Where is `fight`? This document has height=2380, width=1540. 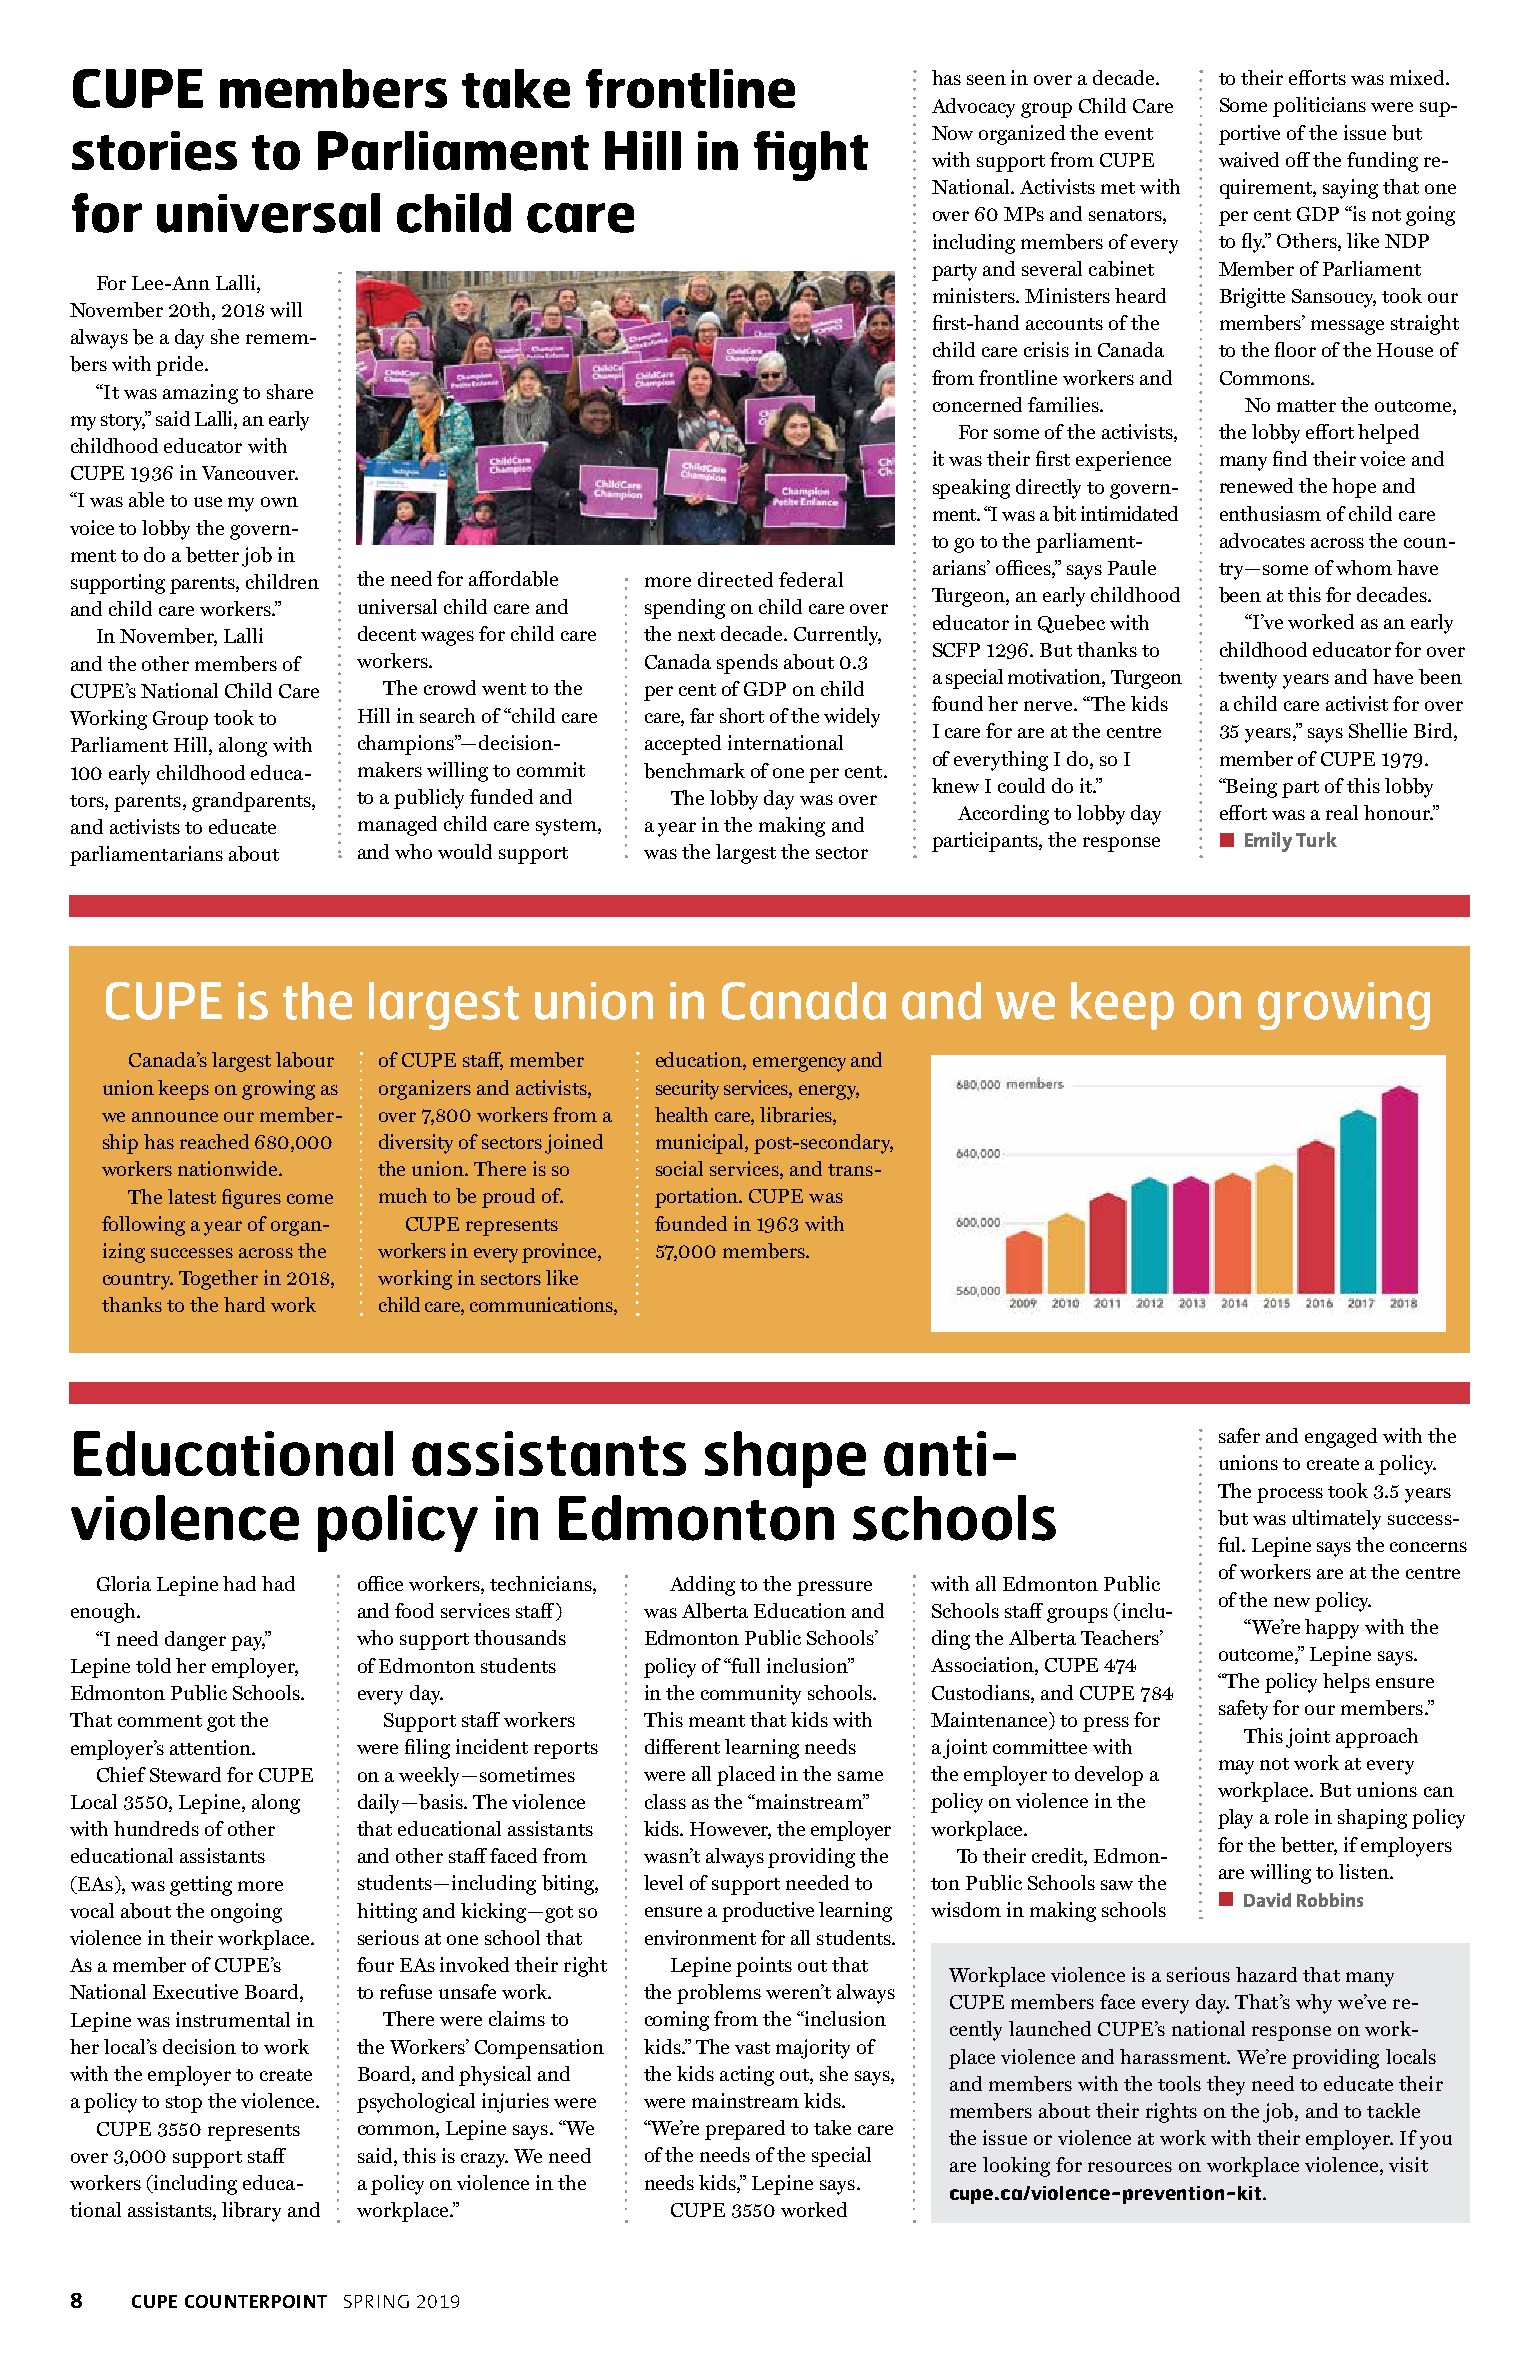 fight is located at coordinates (811, 156).
